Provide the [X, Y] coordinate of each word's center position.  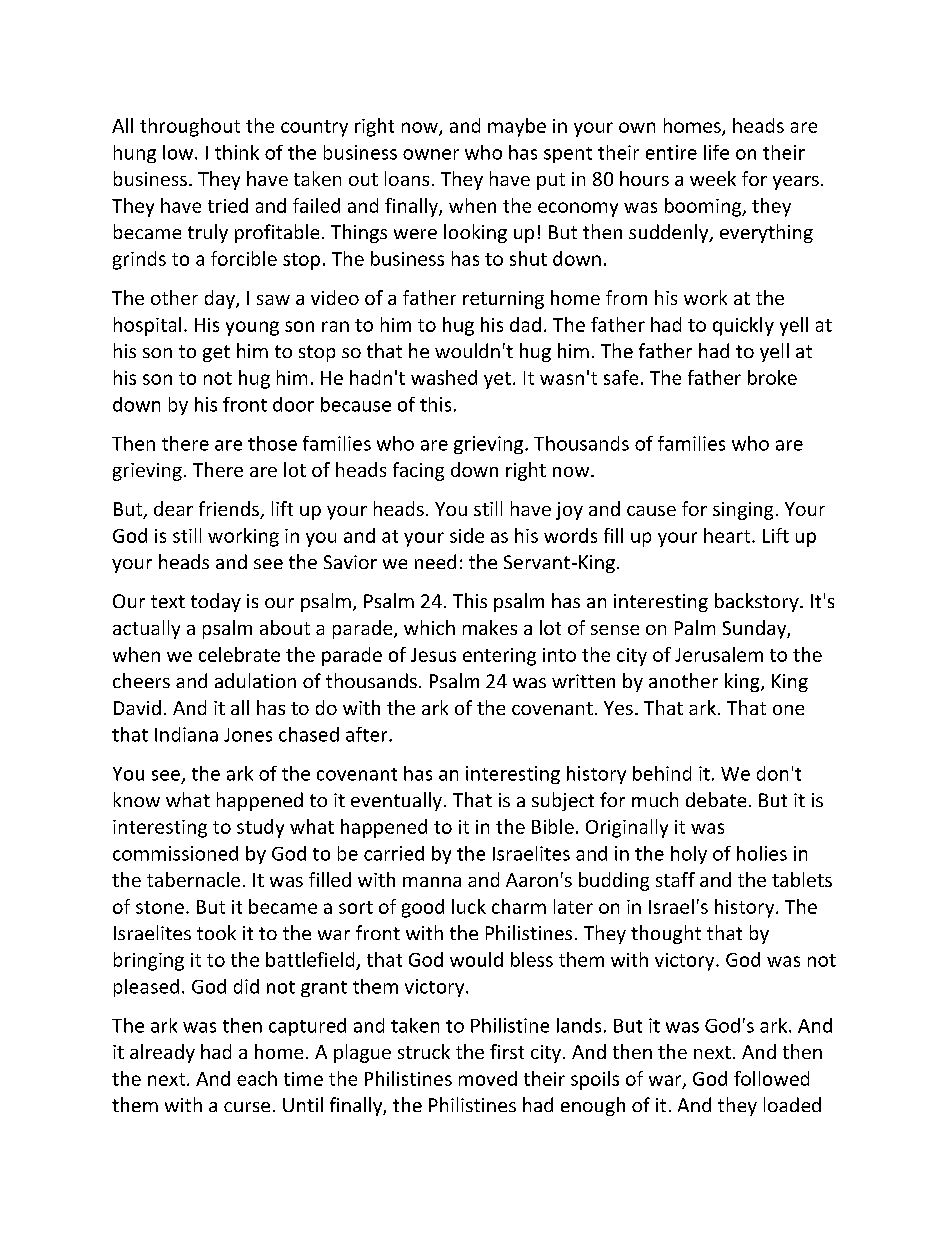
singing [743, 511]
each [257, 1078]
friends [230, 510]
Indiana [186, 734]
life [716, 152]
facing [418, 471]
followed [771, 1078]
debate [716, 799]
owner [431, 154]
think [237, 152]
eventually [396, 801]
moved [488, 1078]
